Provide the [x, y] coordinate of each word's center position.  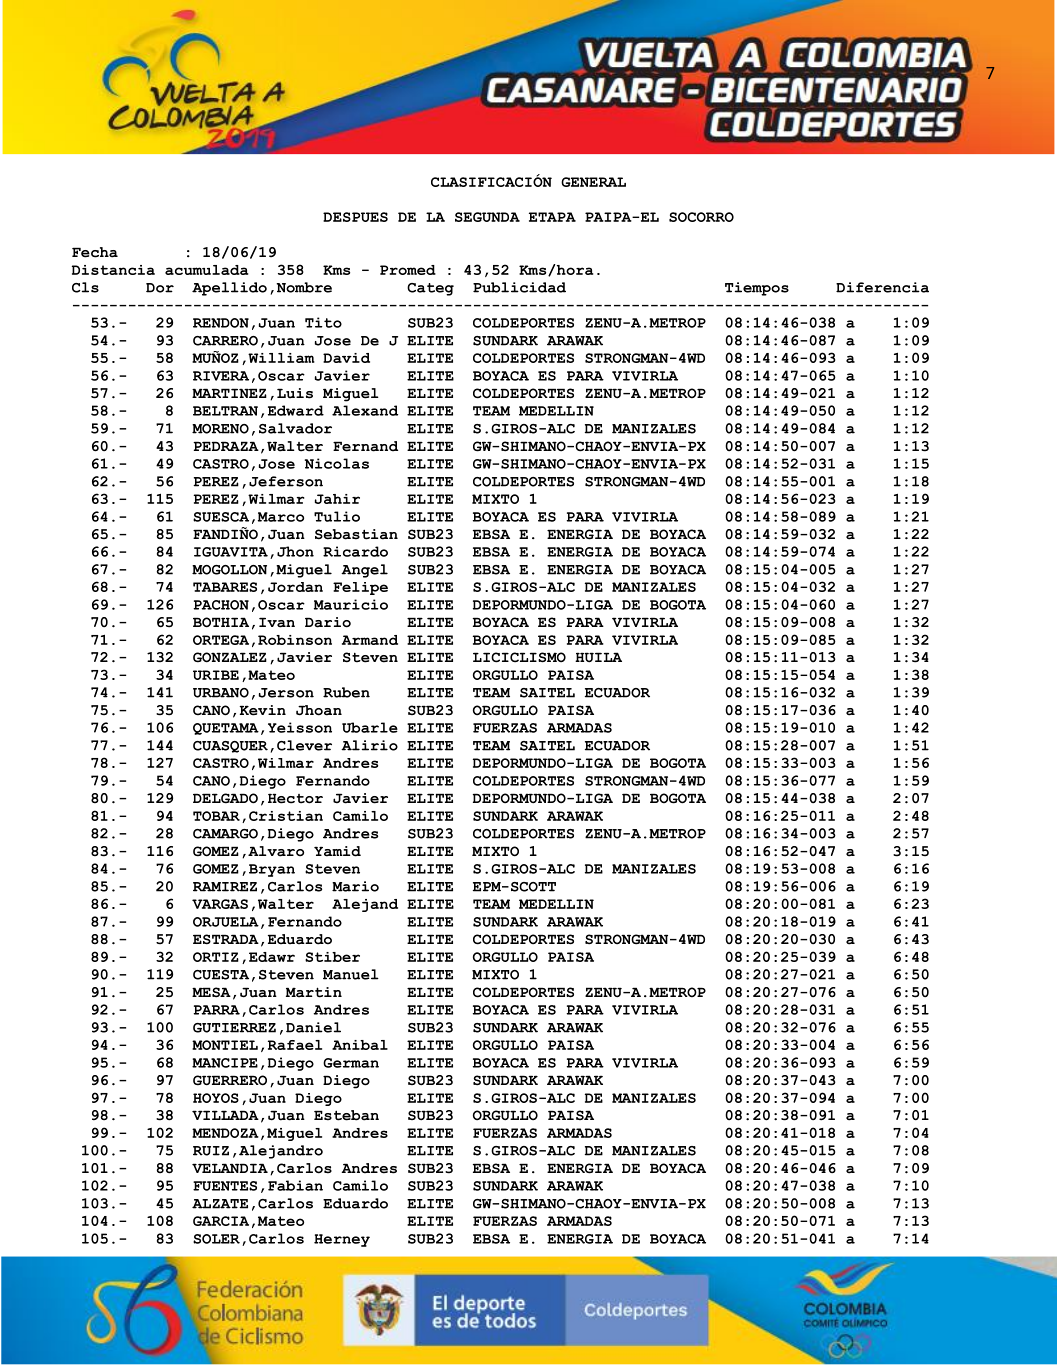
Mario [355, 886]
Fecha [95, 252]
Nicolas [337, 463]
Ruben [346, 692]
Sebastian [356, 534]
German [351, 1063]
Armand [370, 640]
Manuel [351, 974]
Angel [364, 571]
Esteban [346, 1115]
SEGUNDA [487, 217]
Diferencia [882, 287]
